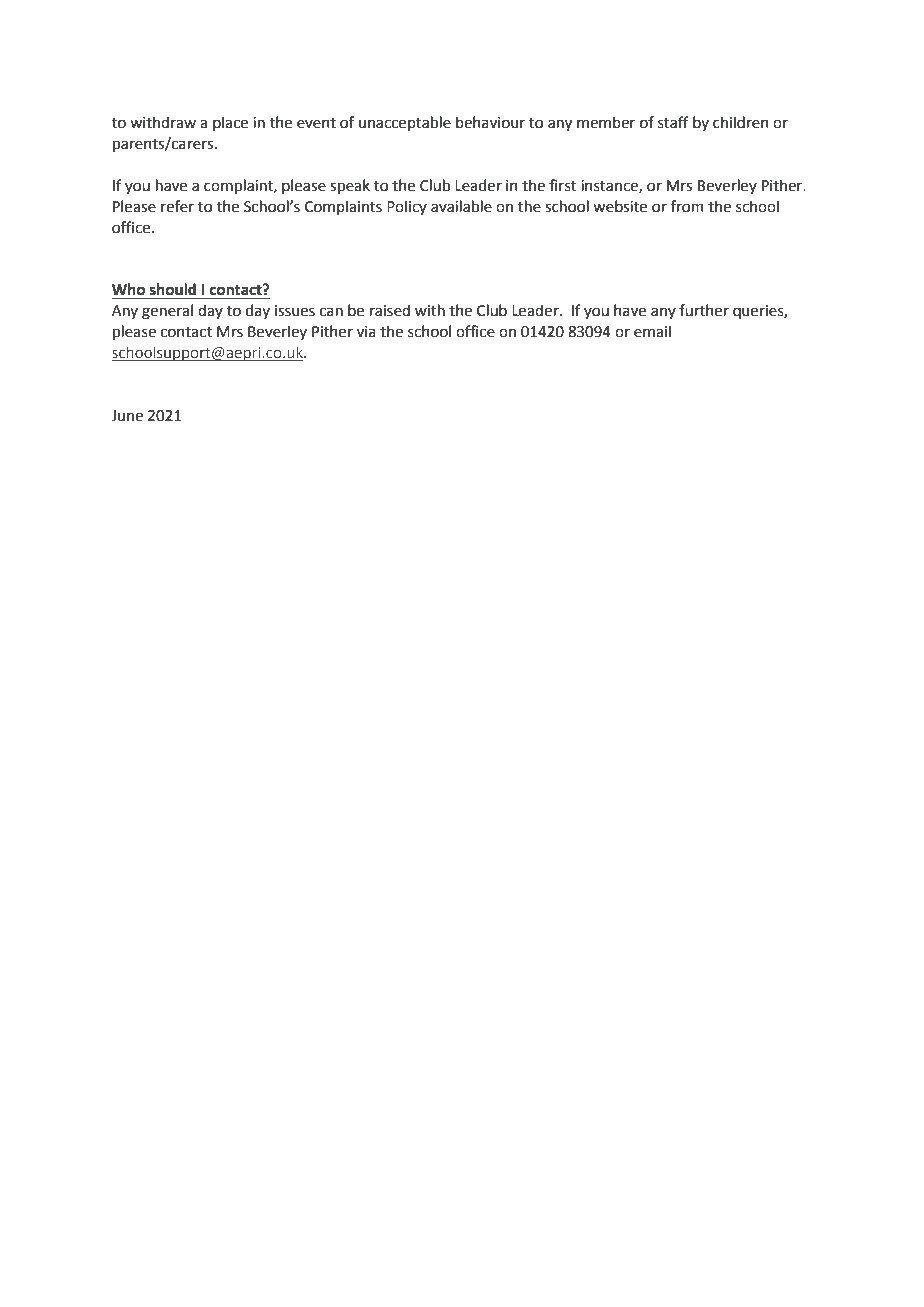 This page has width=924, height=1307. I want to click on raised, so click(390, 310).
